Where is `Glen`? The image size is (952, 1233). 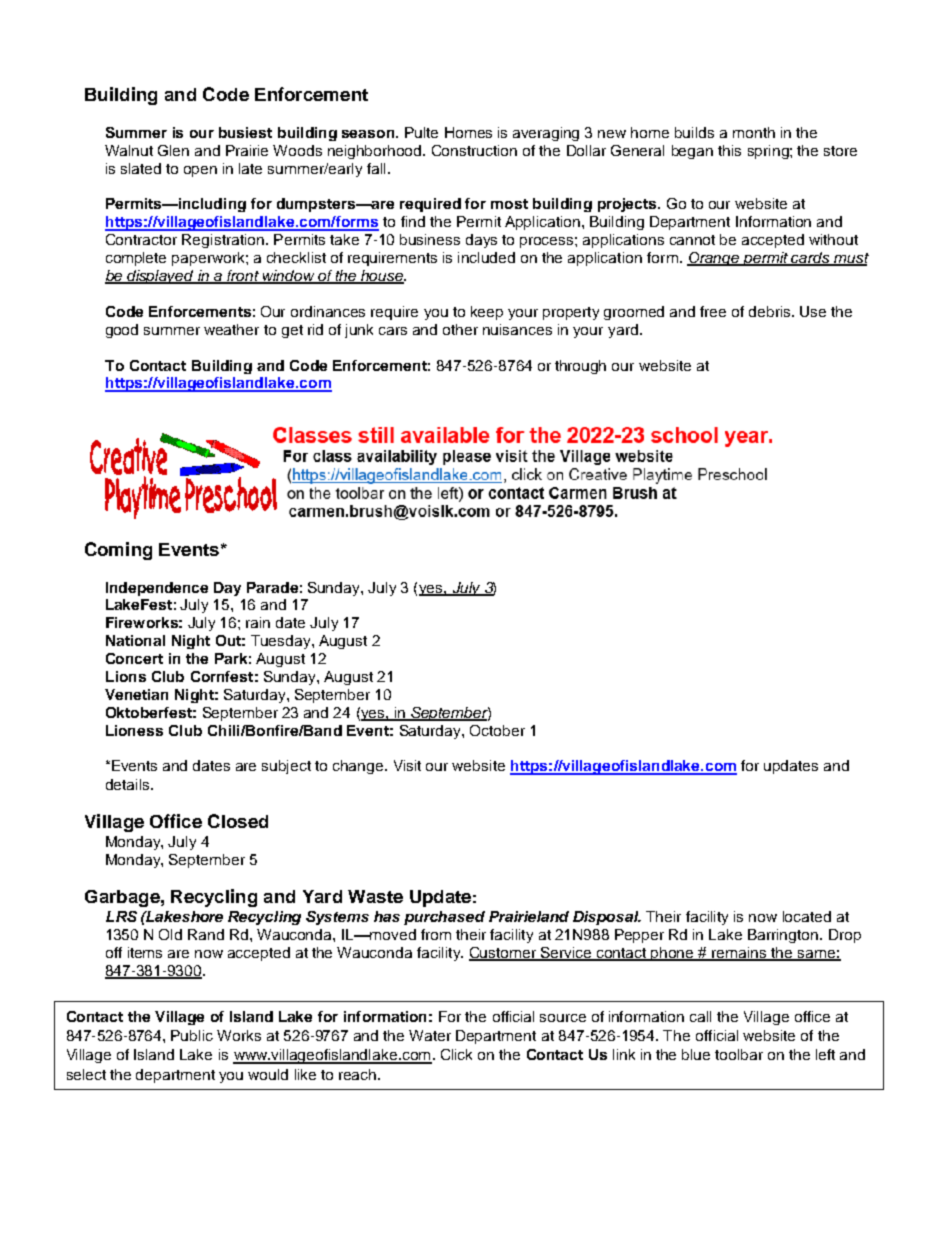 Glen is located at coordinates (173, 150).
